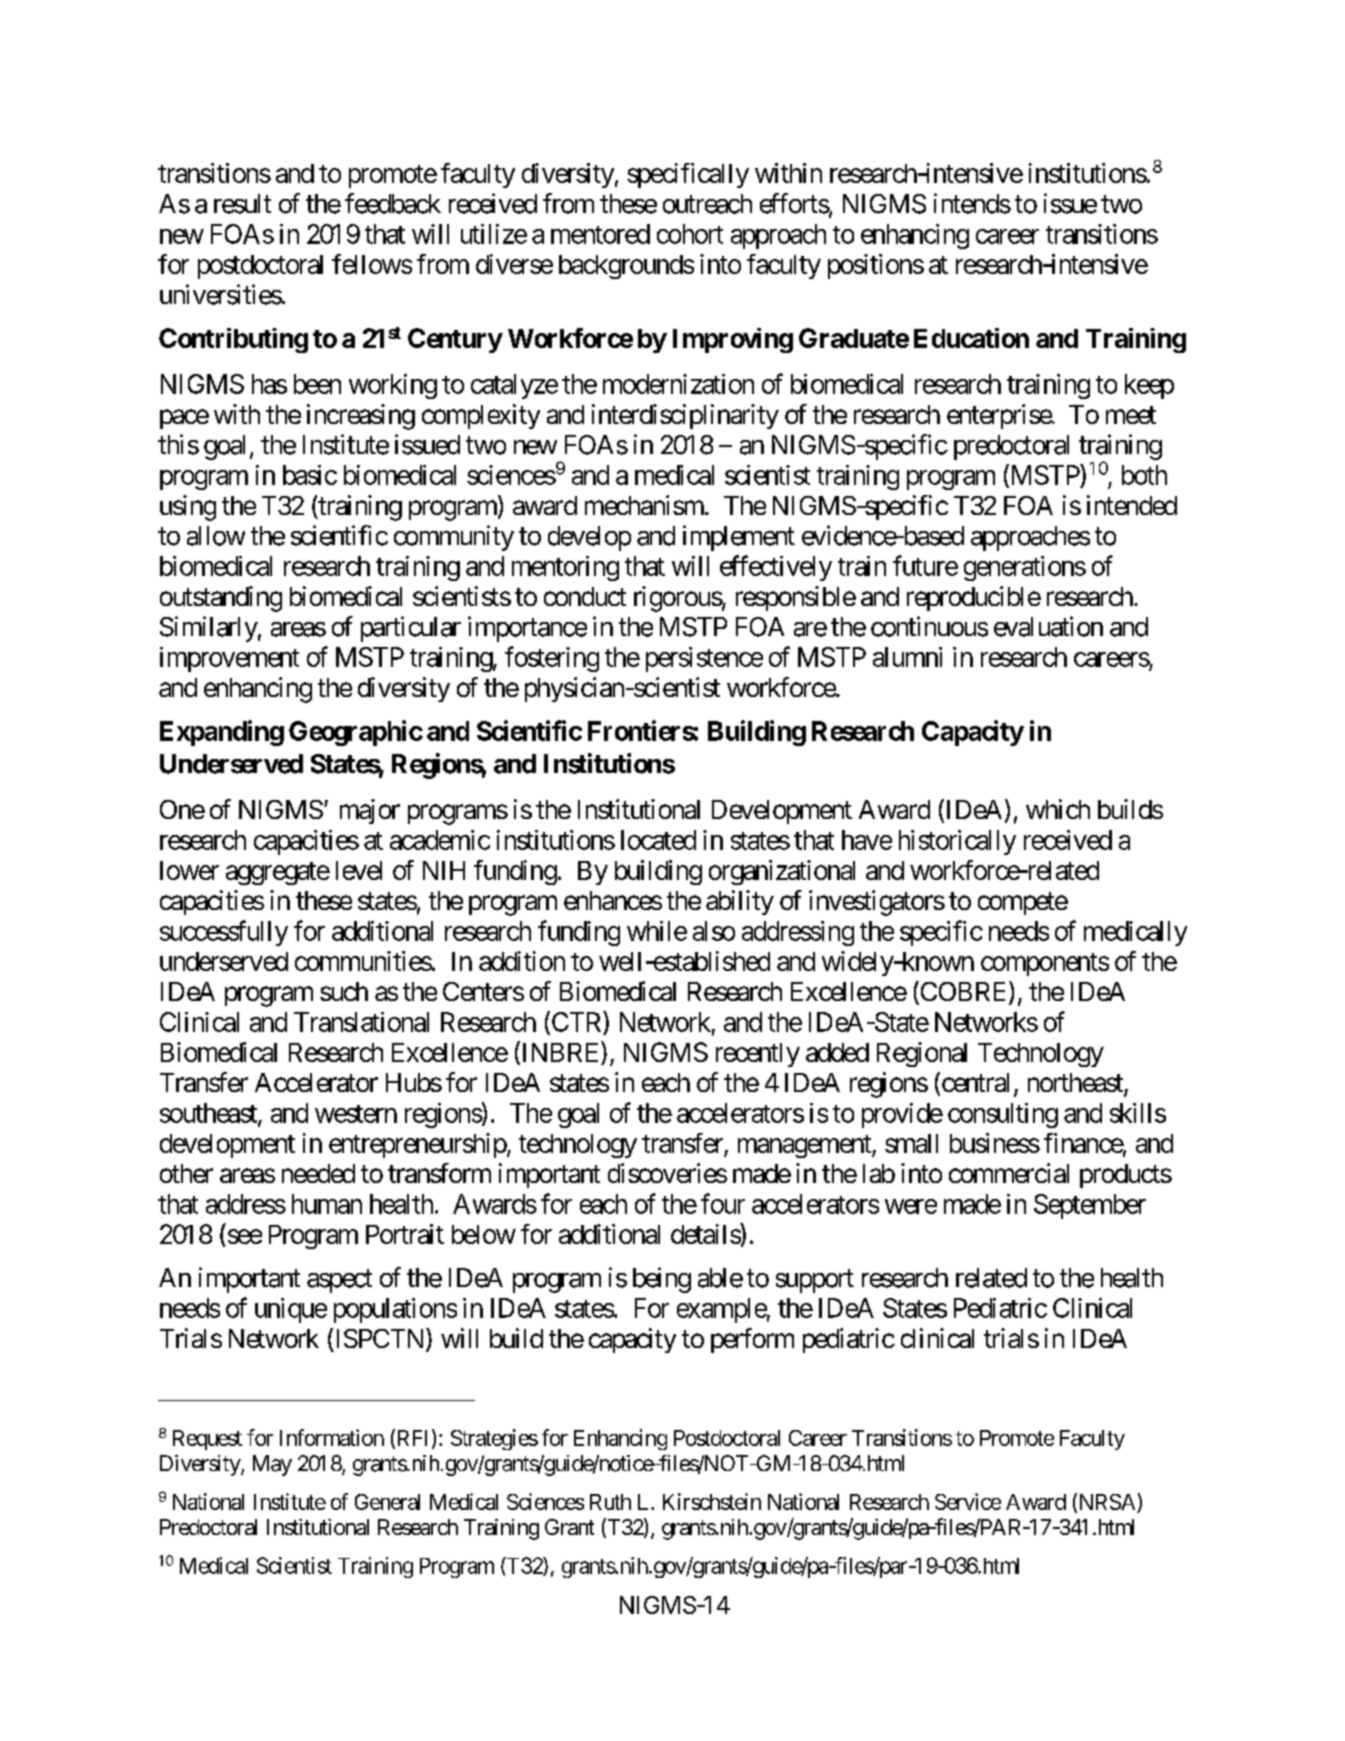 This screenshot has width=1345, height=1741. What do you see at coordinates (1048, 626) in the screenshot?
I see `evaluation` at bounding box center [1048, 626].
